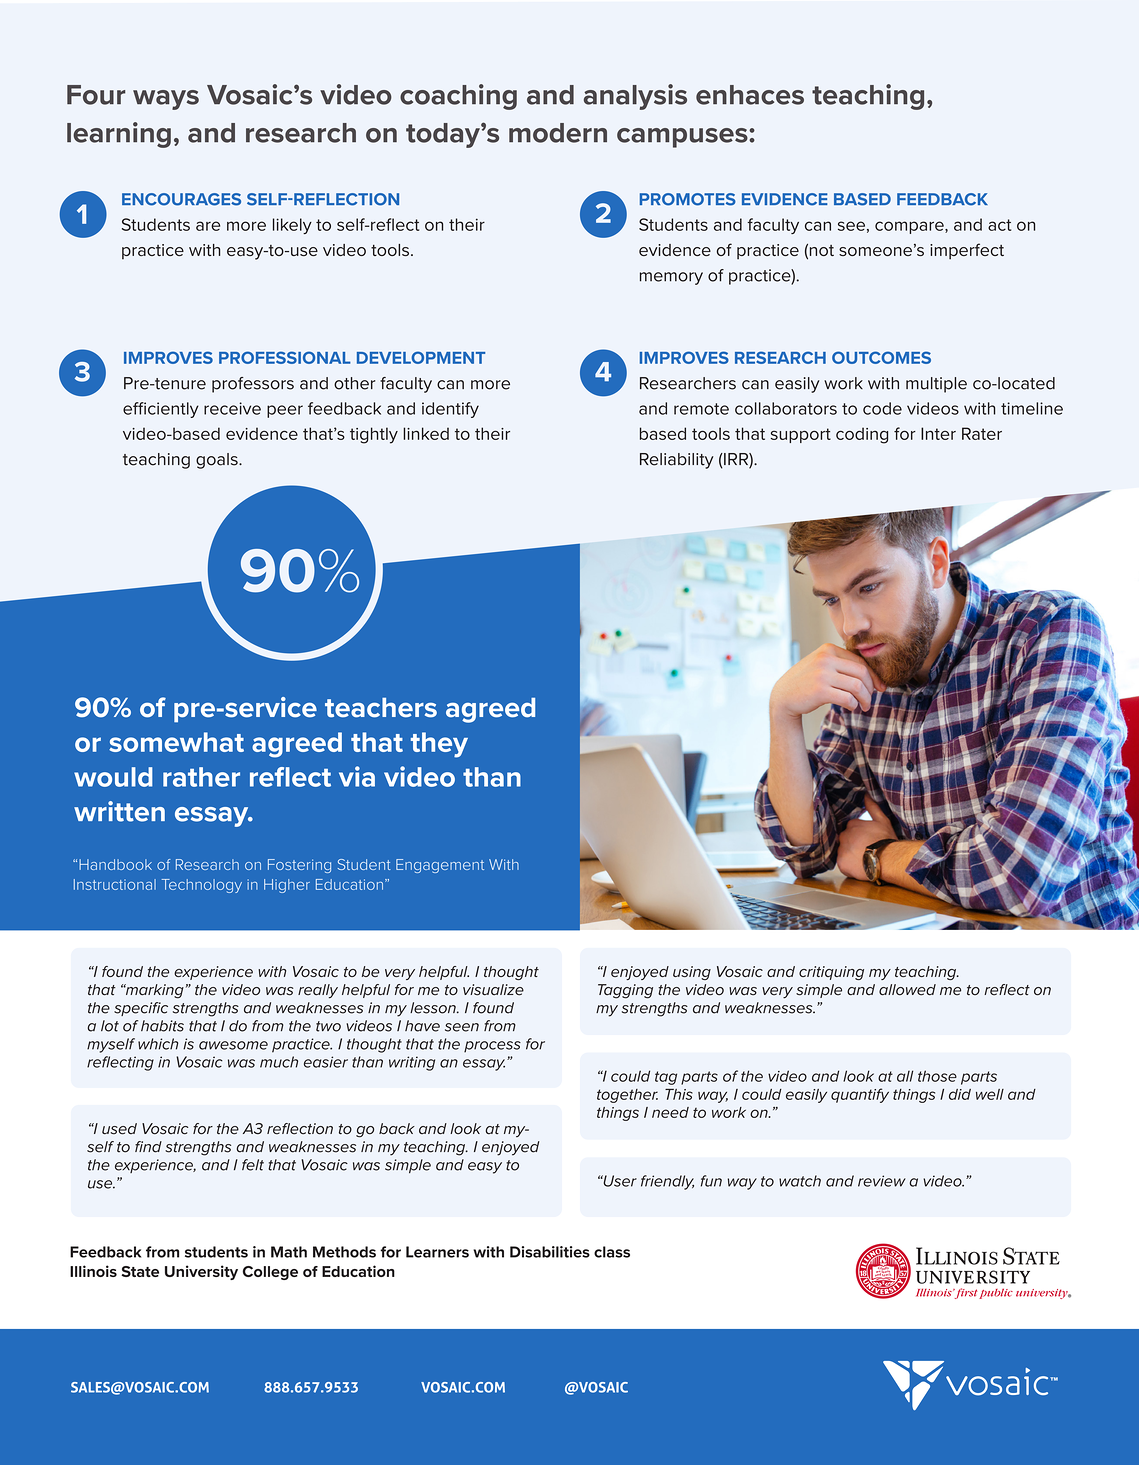  What do you see at coordinates (558, 133) in the screenshot?
I see `modern` at bounding box center [558, 133].
